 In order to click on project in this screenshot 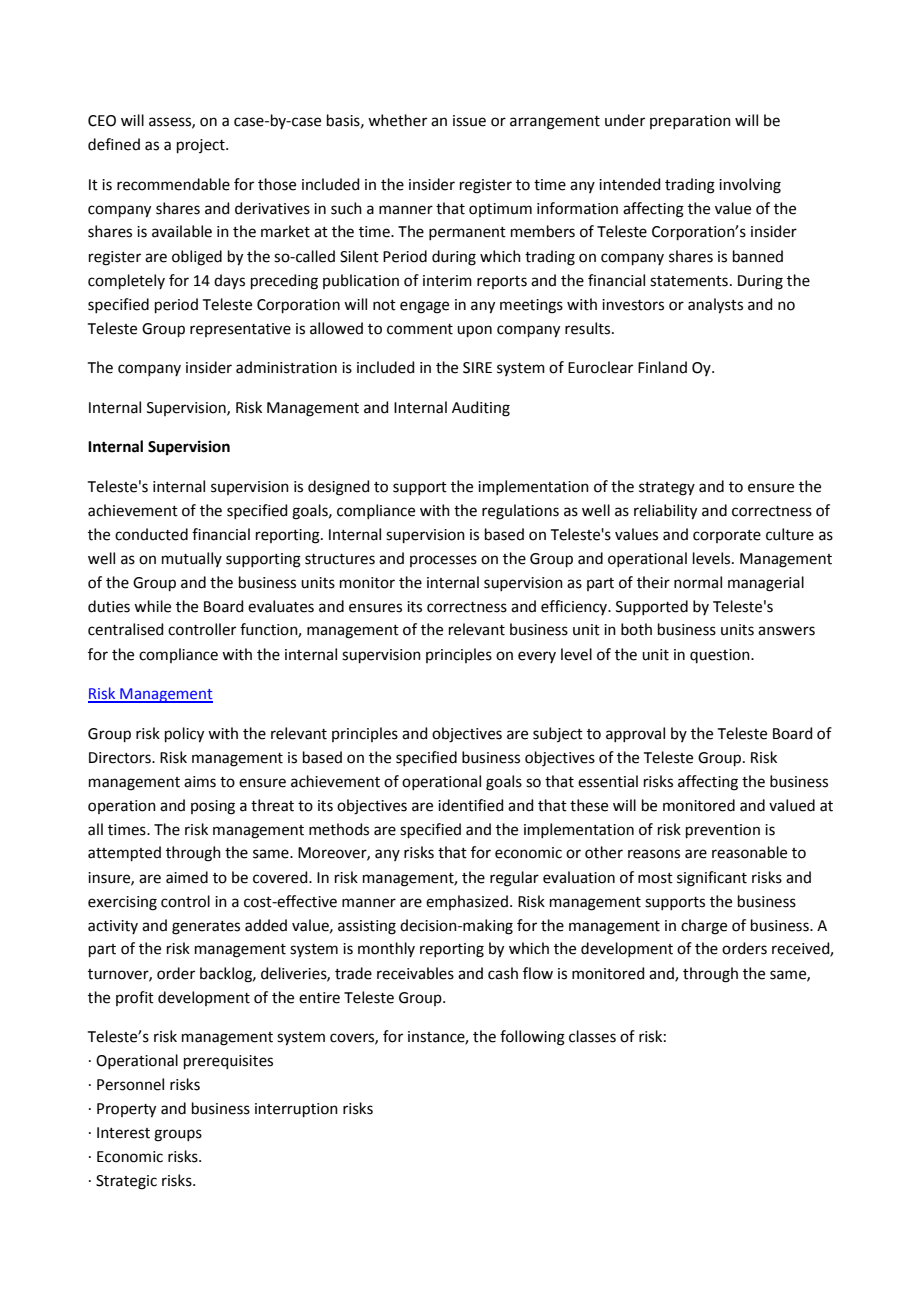, I will do `click(202, 146)`.
